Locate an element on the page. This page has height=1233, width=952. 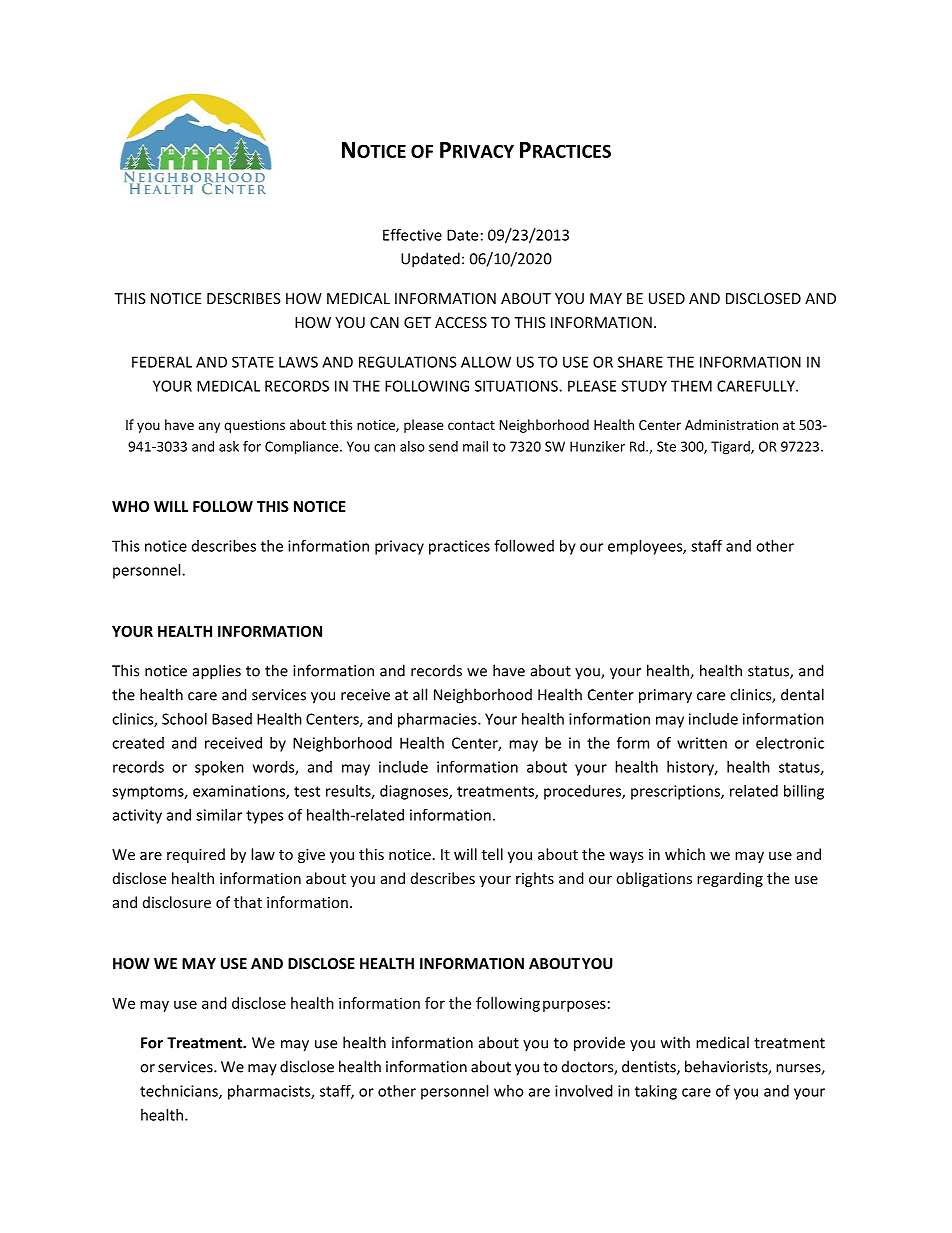
applies is located at coordinates (217, 672).
